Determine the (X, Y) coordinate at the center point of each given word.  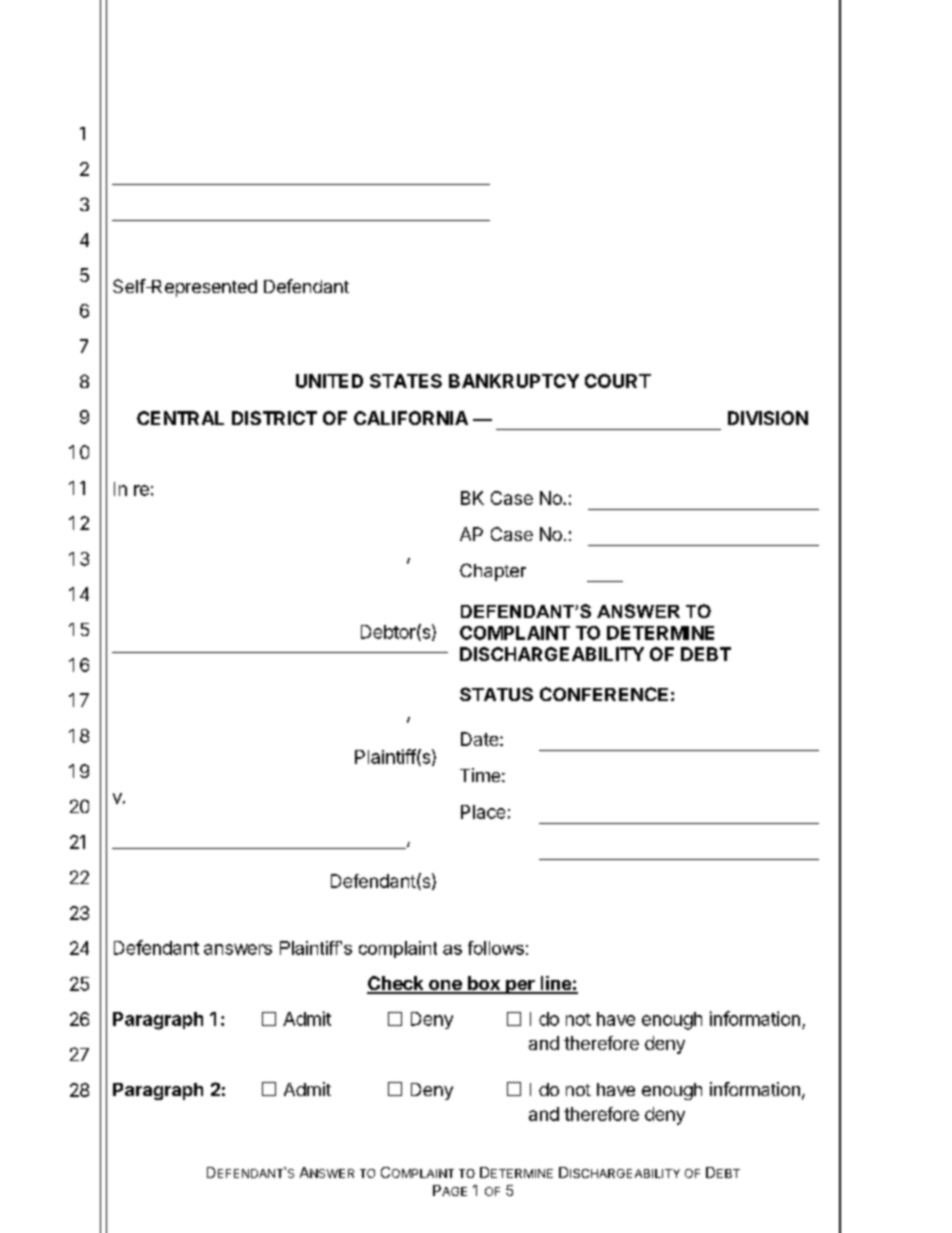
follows (496, 948)
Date (479, 739)
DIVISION (768, 418)
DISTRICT (274, 418)
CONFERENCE (604, 694)
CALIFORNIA (411, 418)
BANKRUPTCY (514, 381)
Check (396, 984)
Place (483, 812)
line (555, 984)
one (445, 986)
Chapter (493, 572)
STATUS (496, 694)
